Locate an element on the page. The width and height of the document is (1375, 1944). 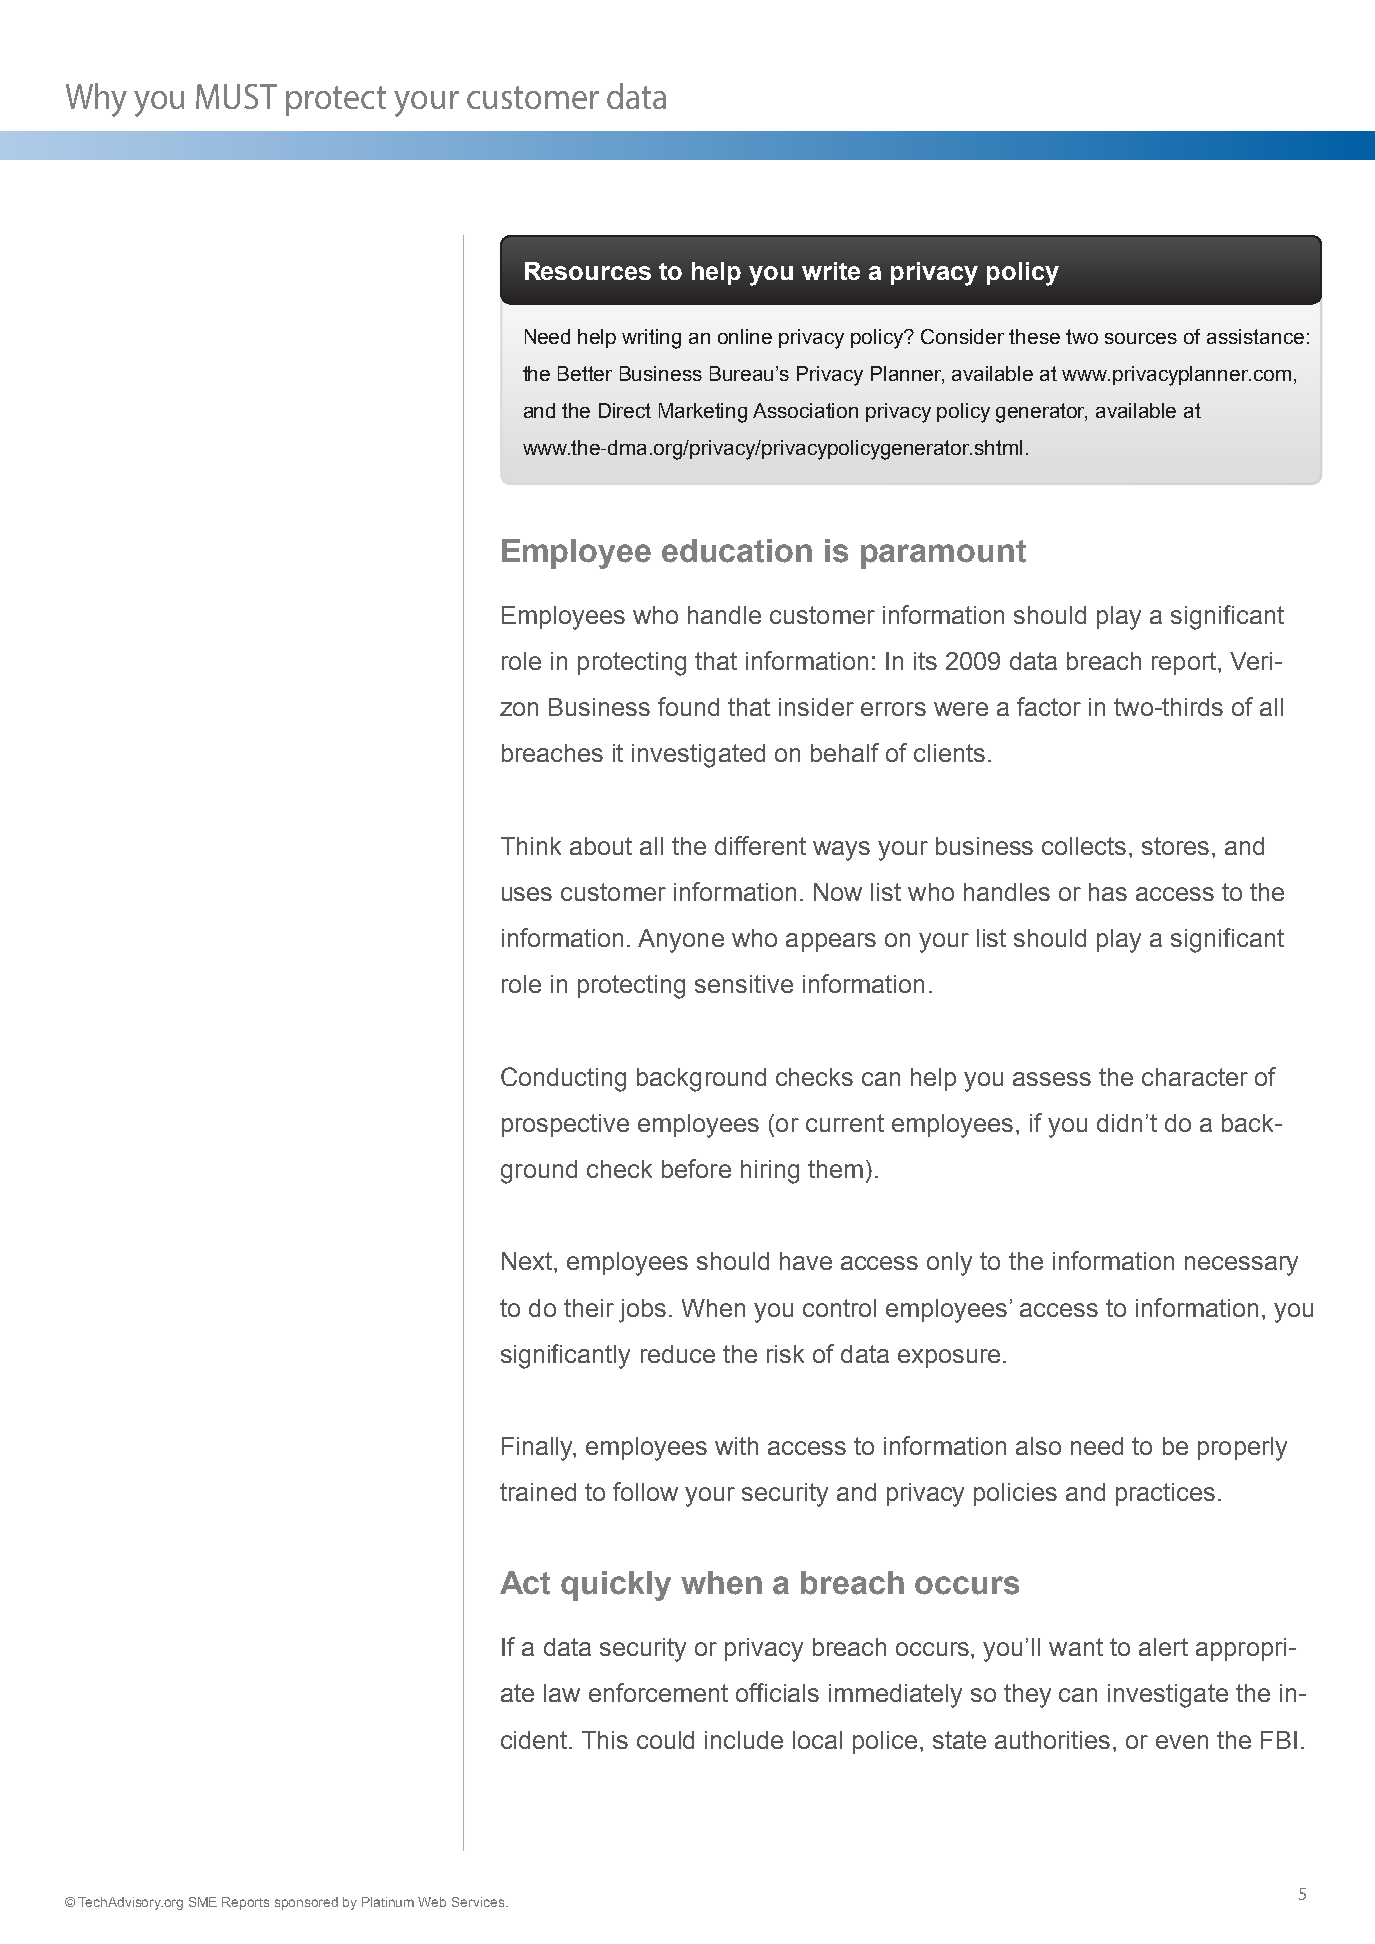
uses is located at coordinates (527, 894).
